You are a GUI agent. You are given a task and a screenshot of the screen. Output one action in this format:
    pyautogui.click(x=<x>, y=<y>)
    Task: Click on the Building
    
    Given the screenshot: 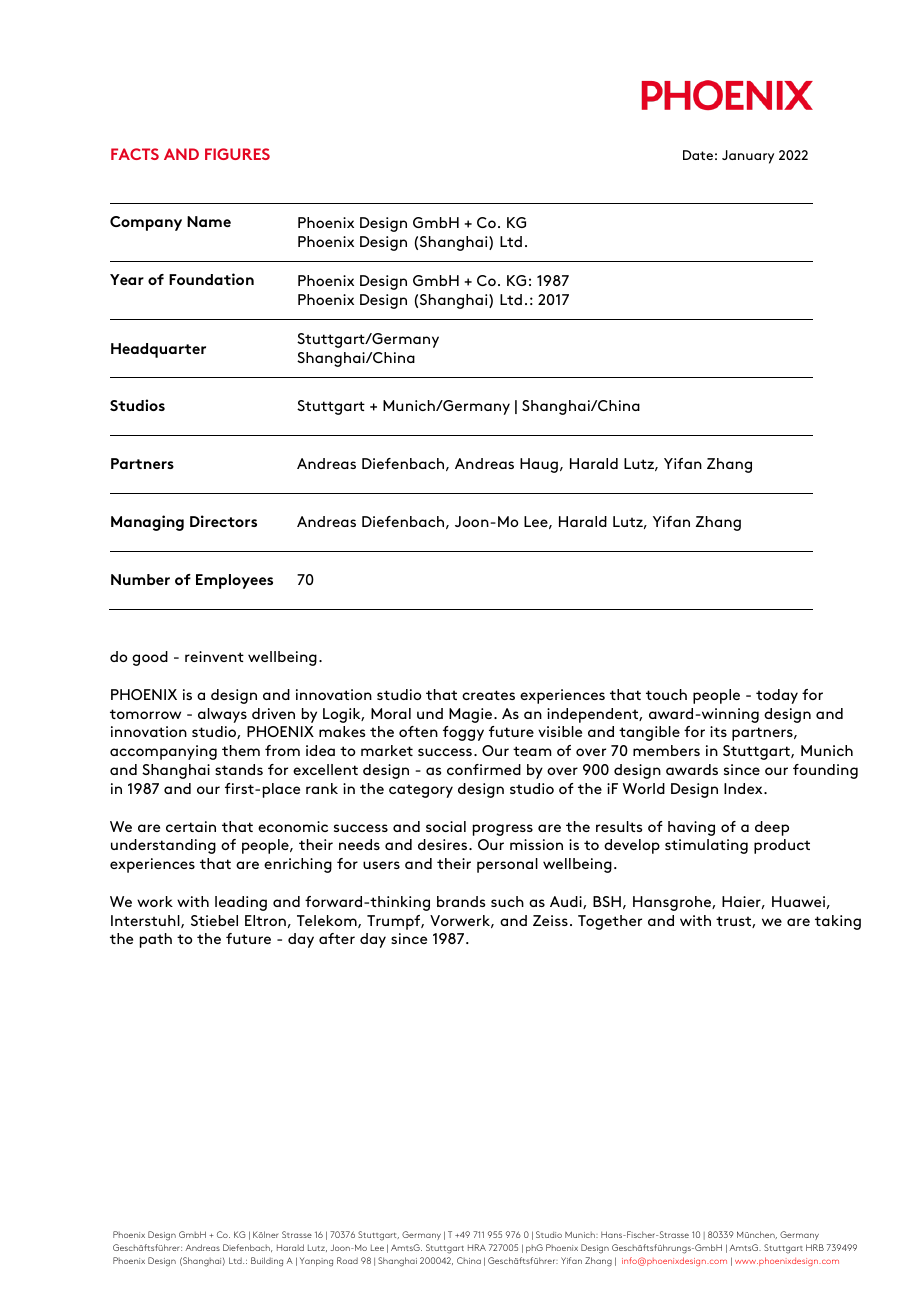 What is the action you would take?
    pyautogui.click(x=267, y=1262)
